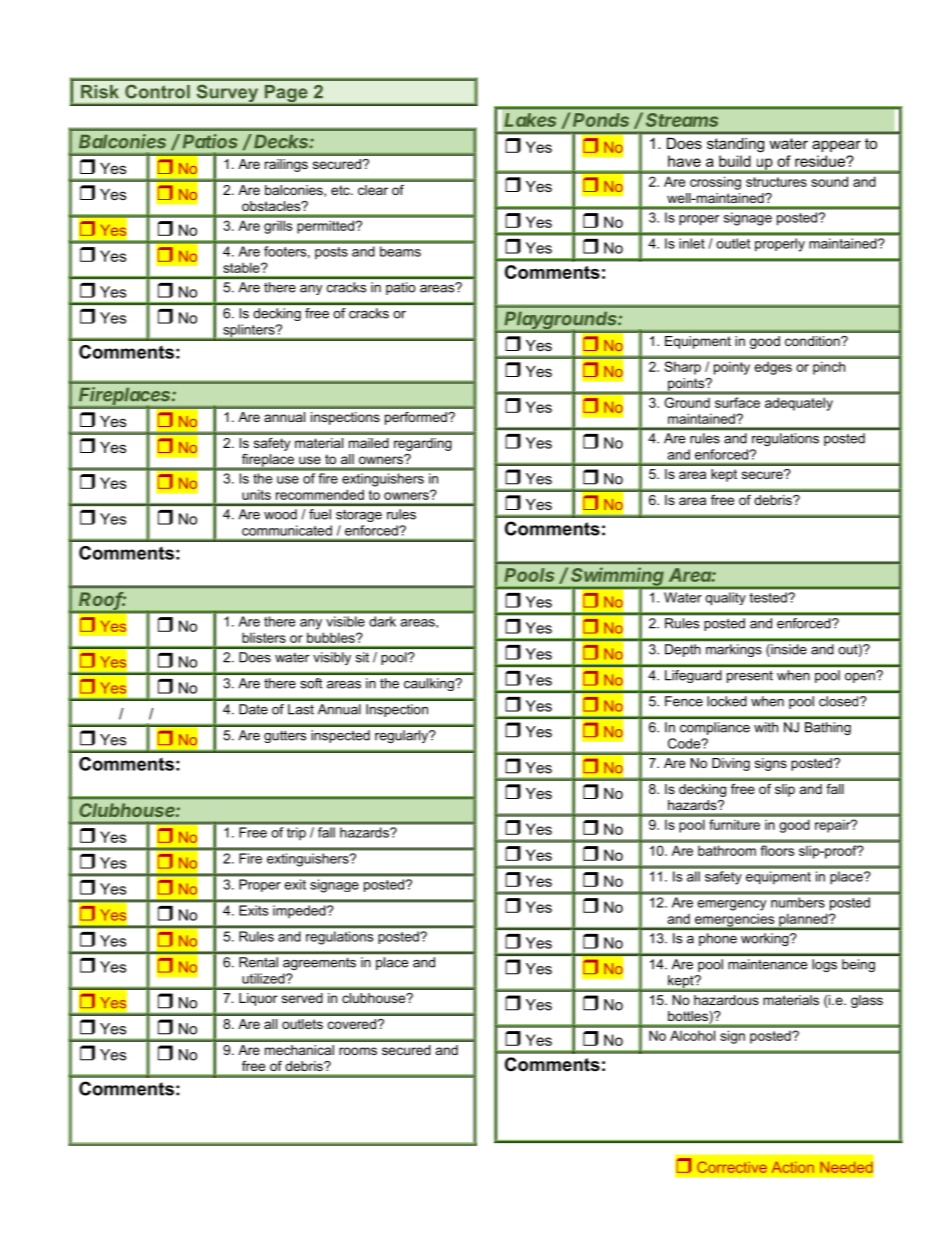 Image resolution: width=952 pixels, height=1233 pixels. Describe the element at coordinates (769, 597) in the screenshot. I see `tested` at that location.
